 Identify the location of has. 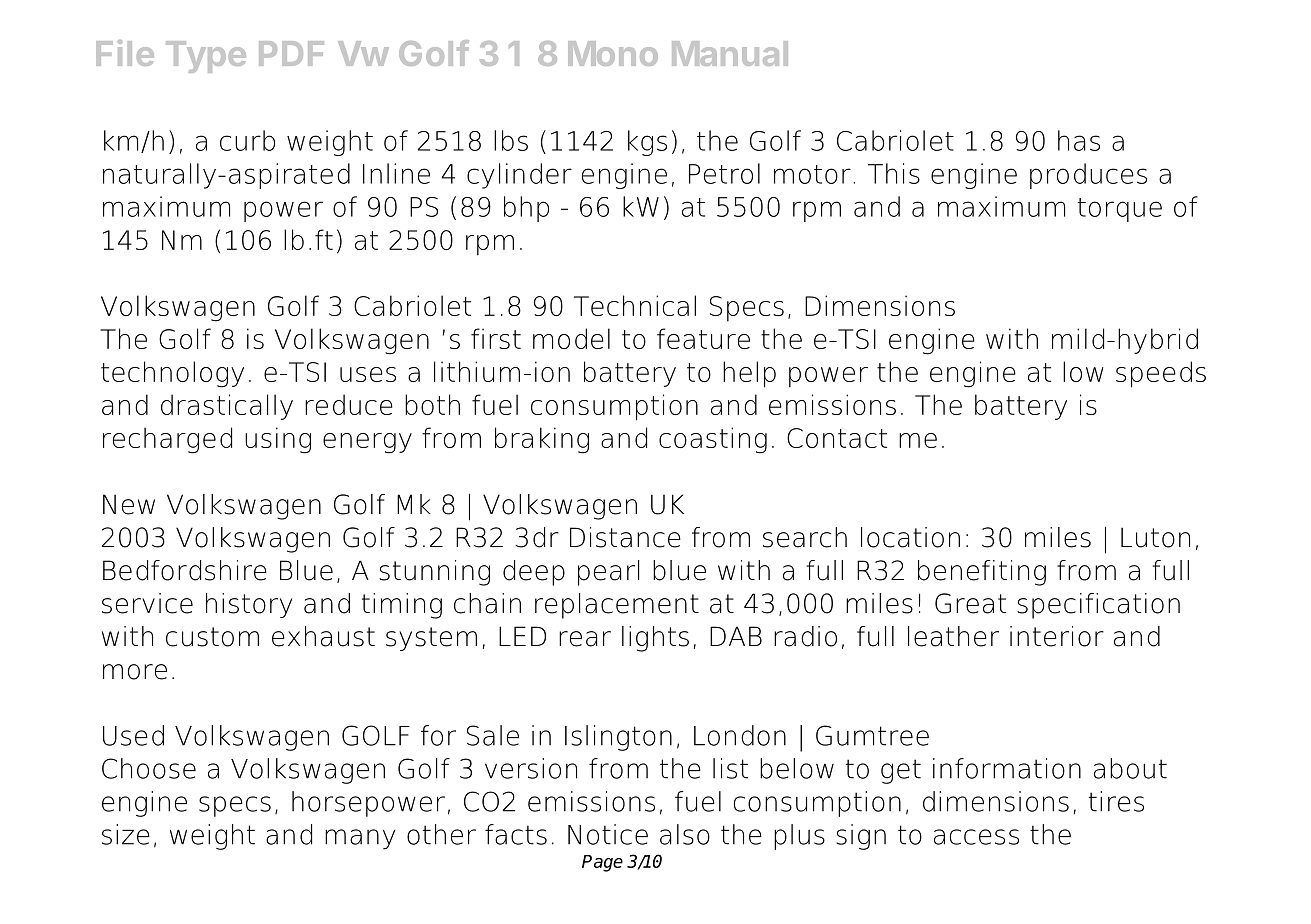
(1079, 140).
